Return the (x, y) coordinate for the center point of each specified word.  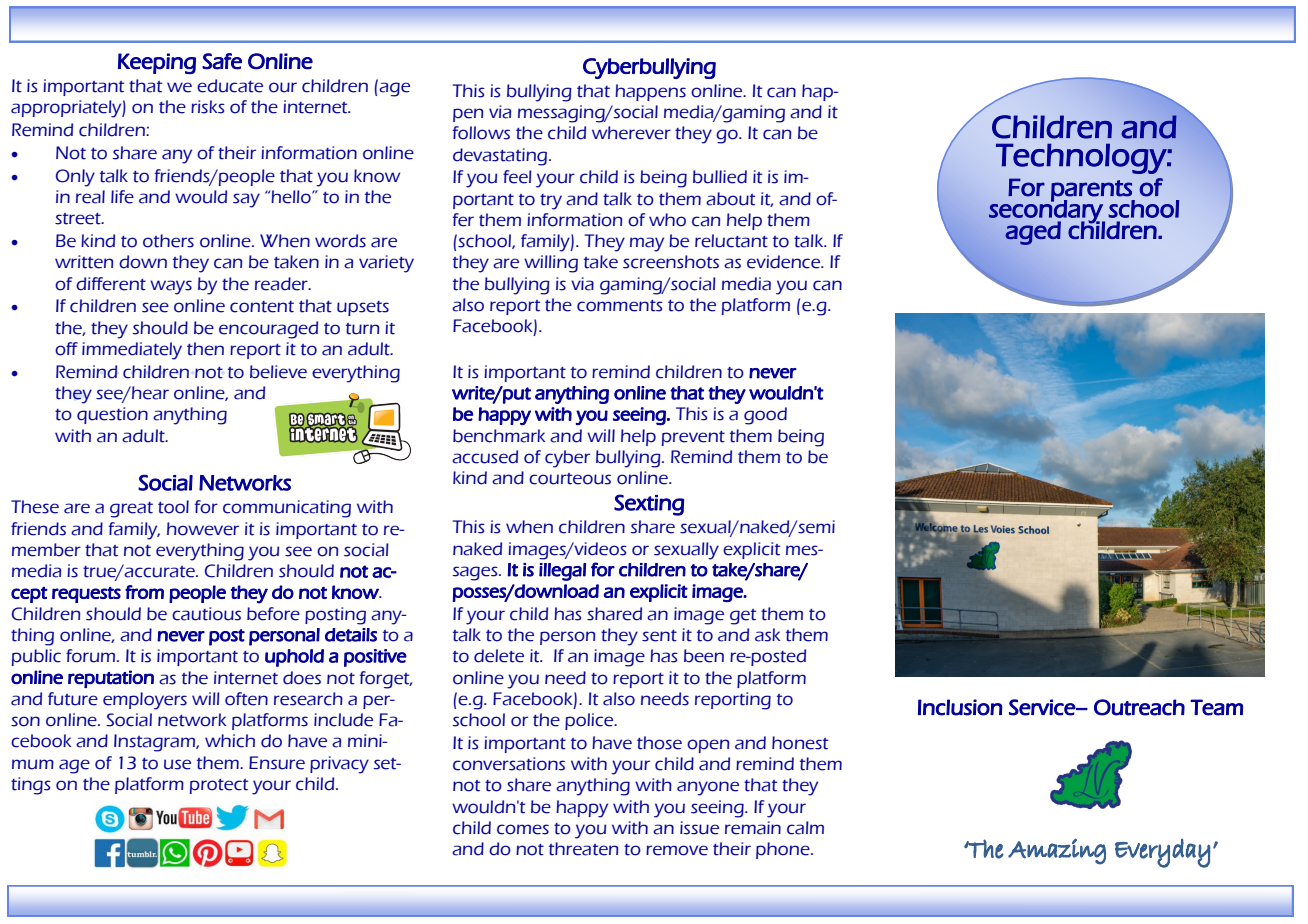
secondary (1047, 211)
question (112, 415)
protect (219, 786)
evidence (785, 262)
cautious (206, 614)
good (765, 416)
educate (230, 86)
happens (650, 92)
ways (171, 287)
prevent (693, 438)
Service (1043, 707)
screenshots (671, 262)
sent (659, 636)
